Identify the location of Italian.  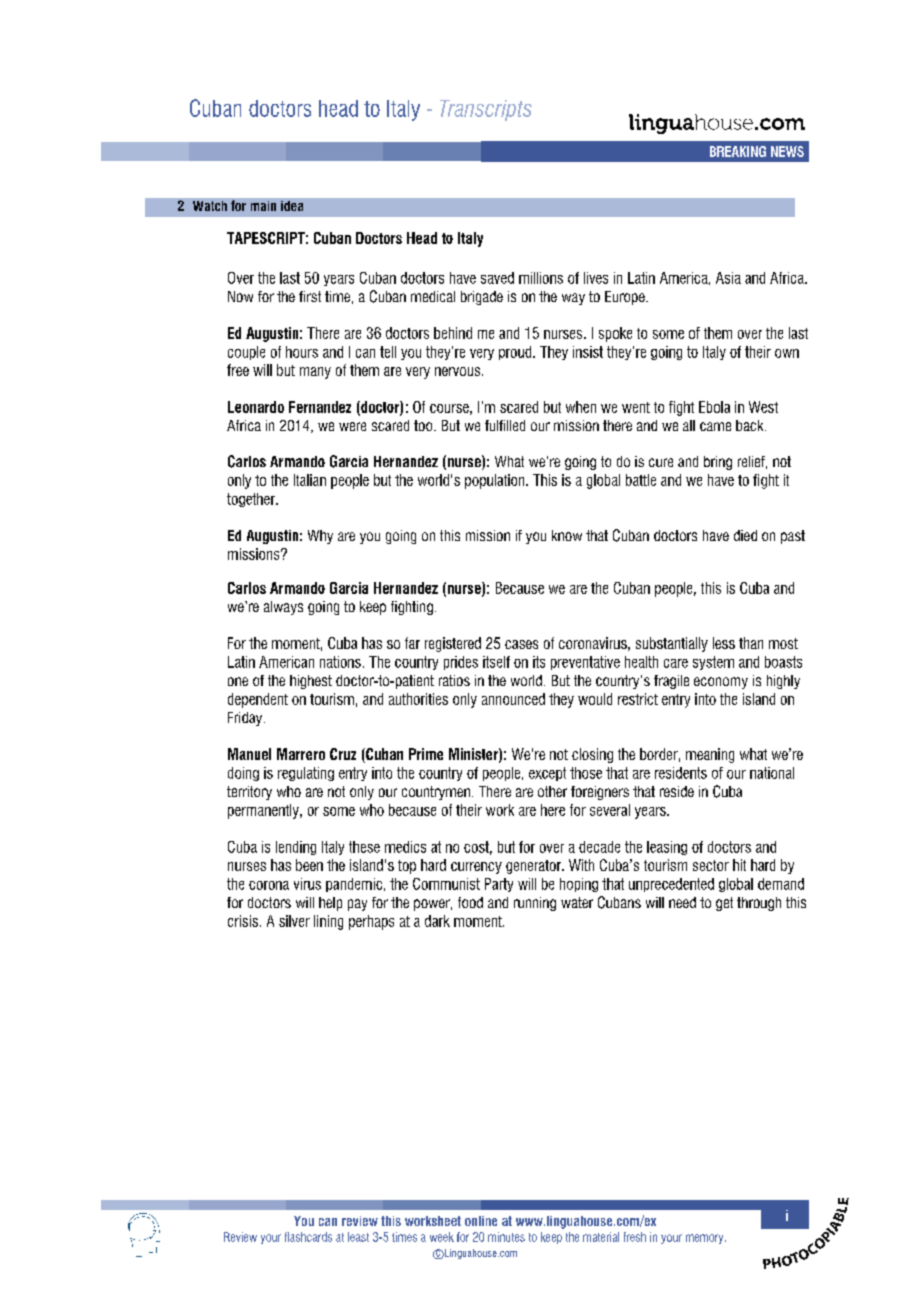
(310, 480).
